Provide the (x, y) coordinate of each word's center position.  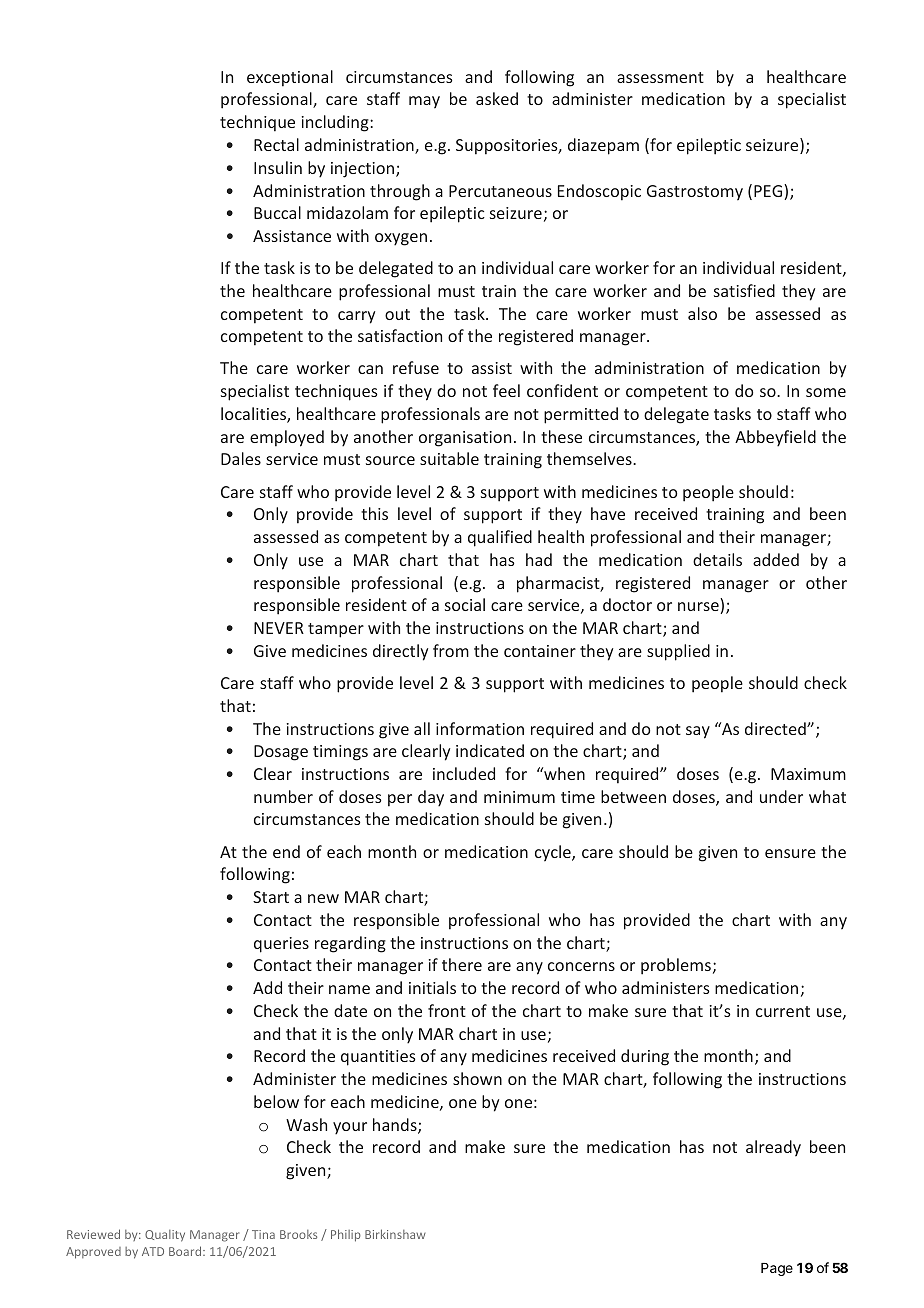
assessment (660, 77)
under (781, 796)
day (431, 798)
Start (271, 897)
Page (777, 1269)
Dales (241, 458)
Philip (346, 1235)
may (424, 102)
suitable (449, 458)
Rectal (276, 144)
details (717, 559)
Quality (165, 1236)
